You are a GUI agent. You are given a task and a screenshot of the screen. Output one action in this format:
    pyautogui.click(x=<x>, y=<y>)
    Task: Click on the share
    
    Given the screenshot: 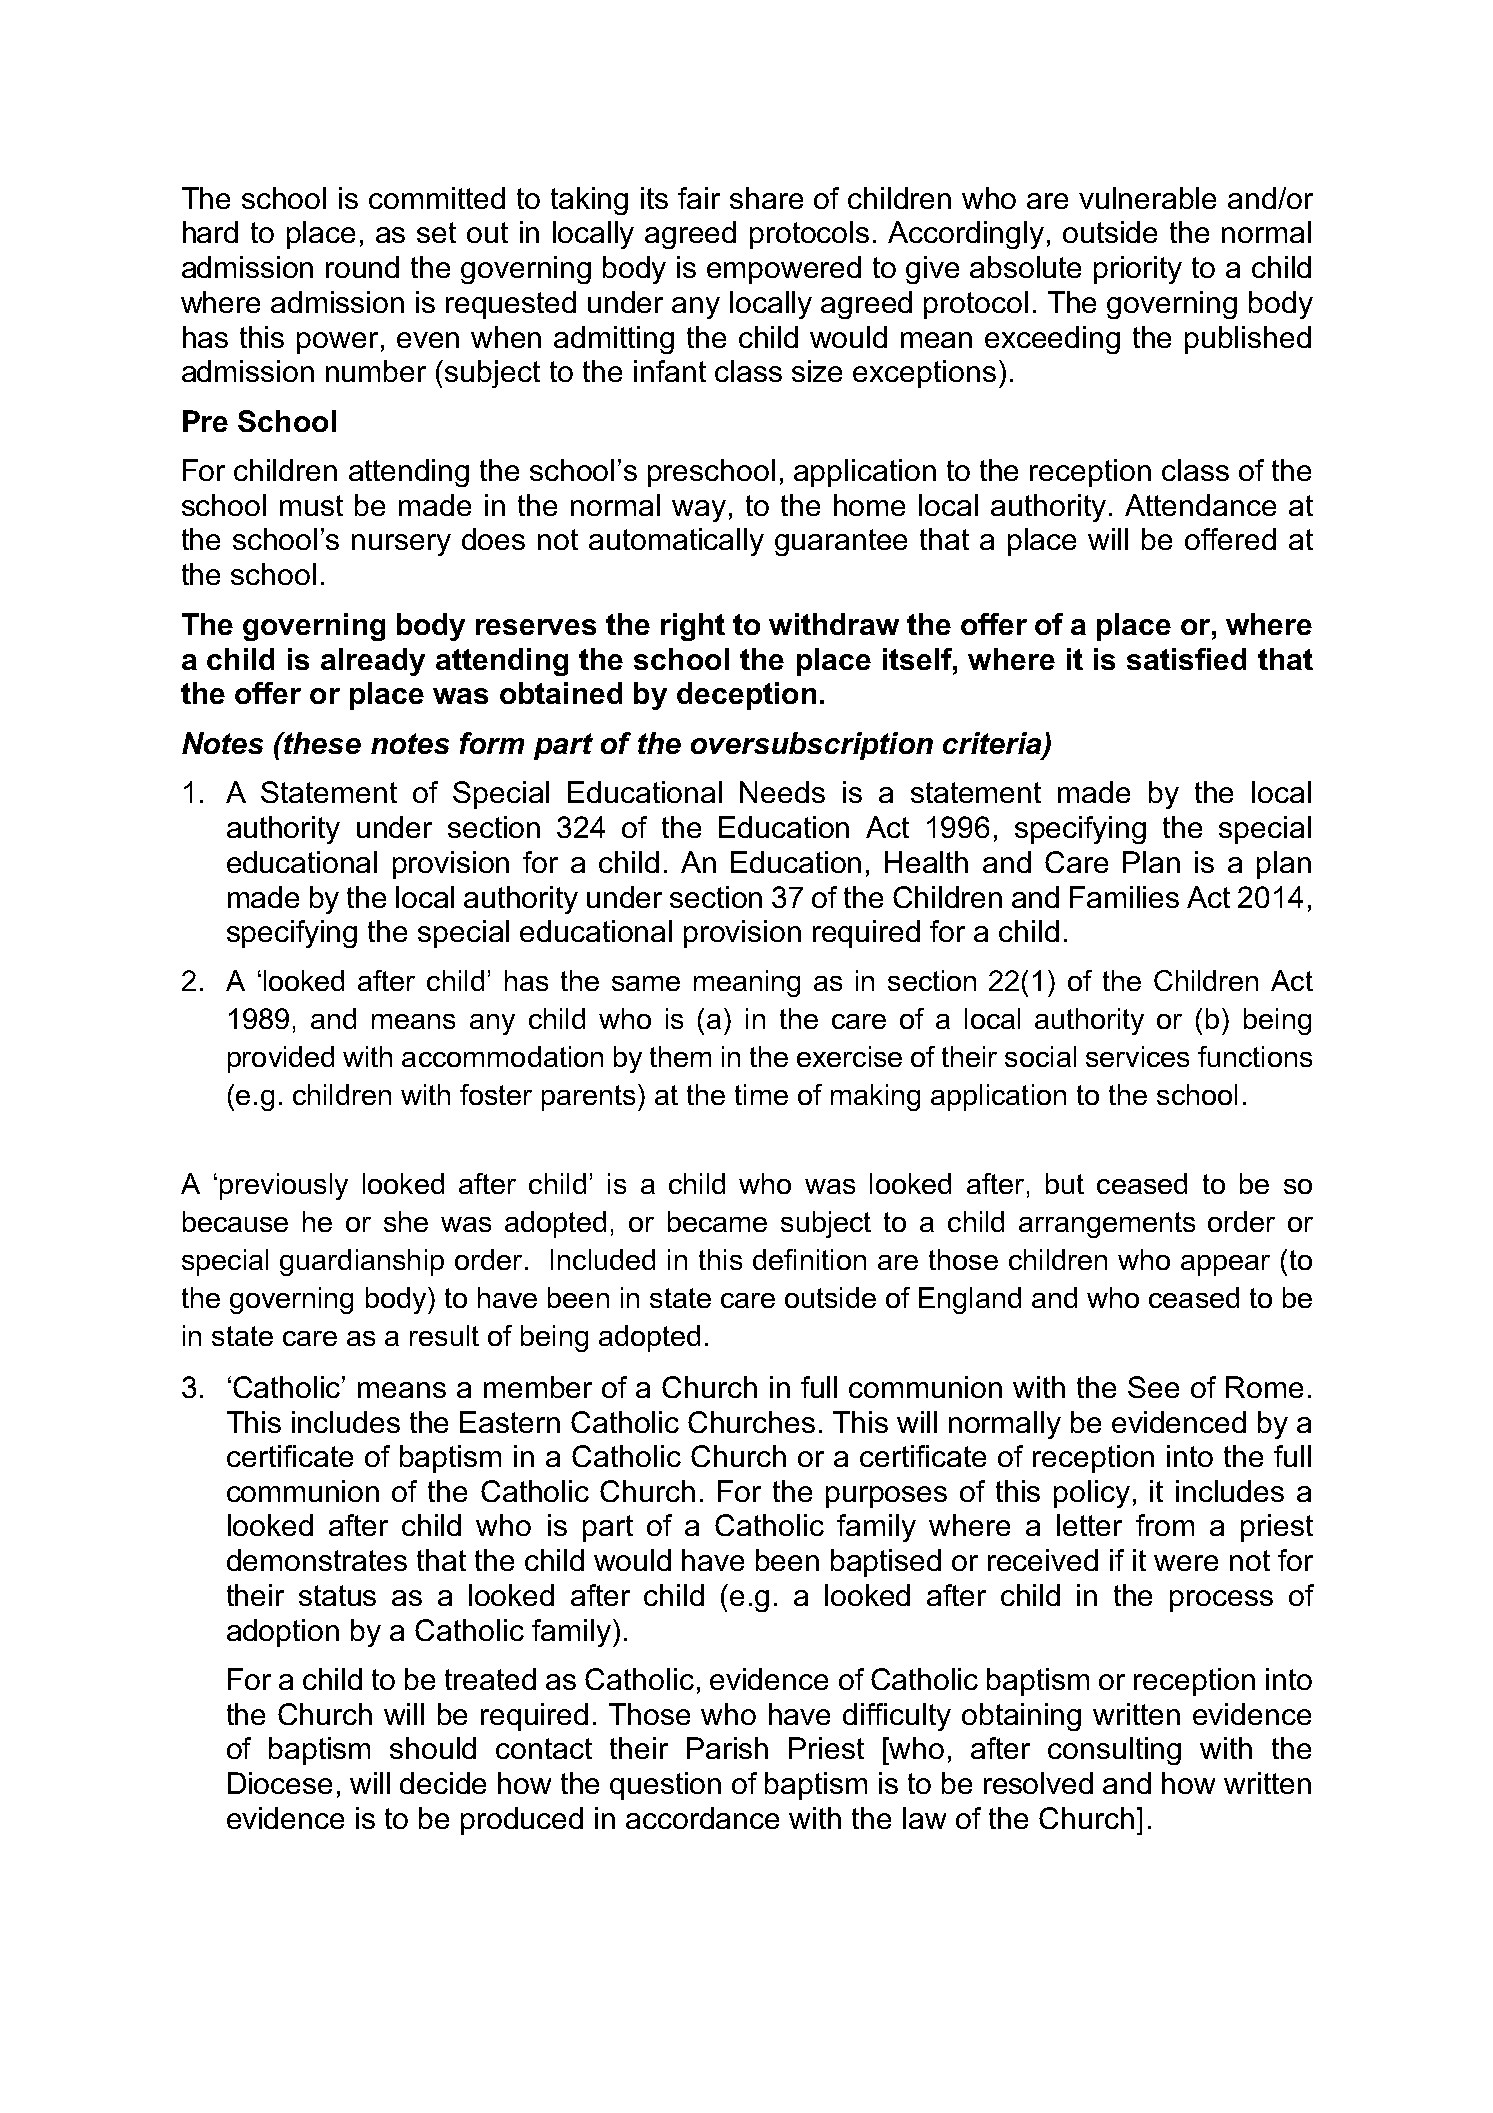 What is the action you would take?
    pyautogui.click(x=766, y=198)
